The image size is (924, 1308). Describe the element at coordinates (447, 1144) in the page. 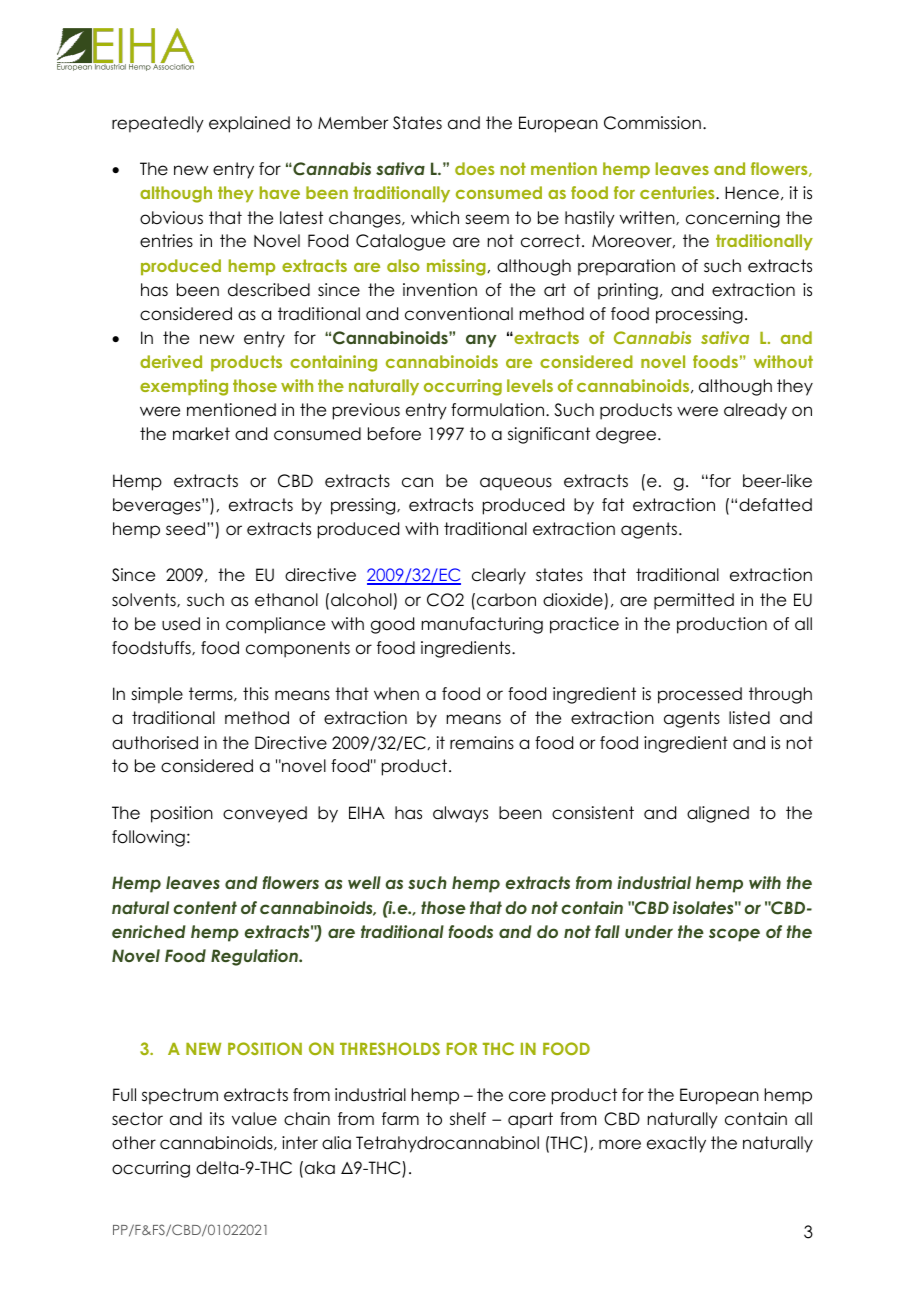

I see `Tetrahydrocannabinol` at that location.
